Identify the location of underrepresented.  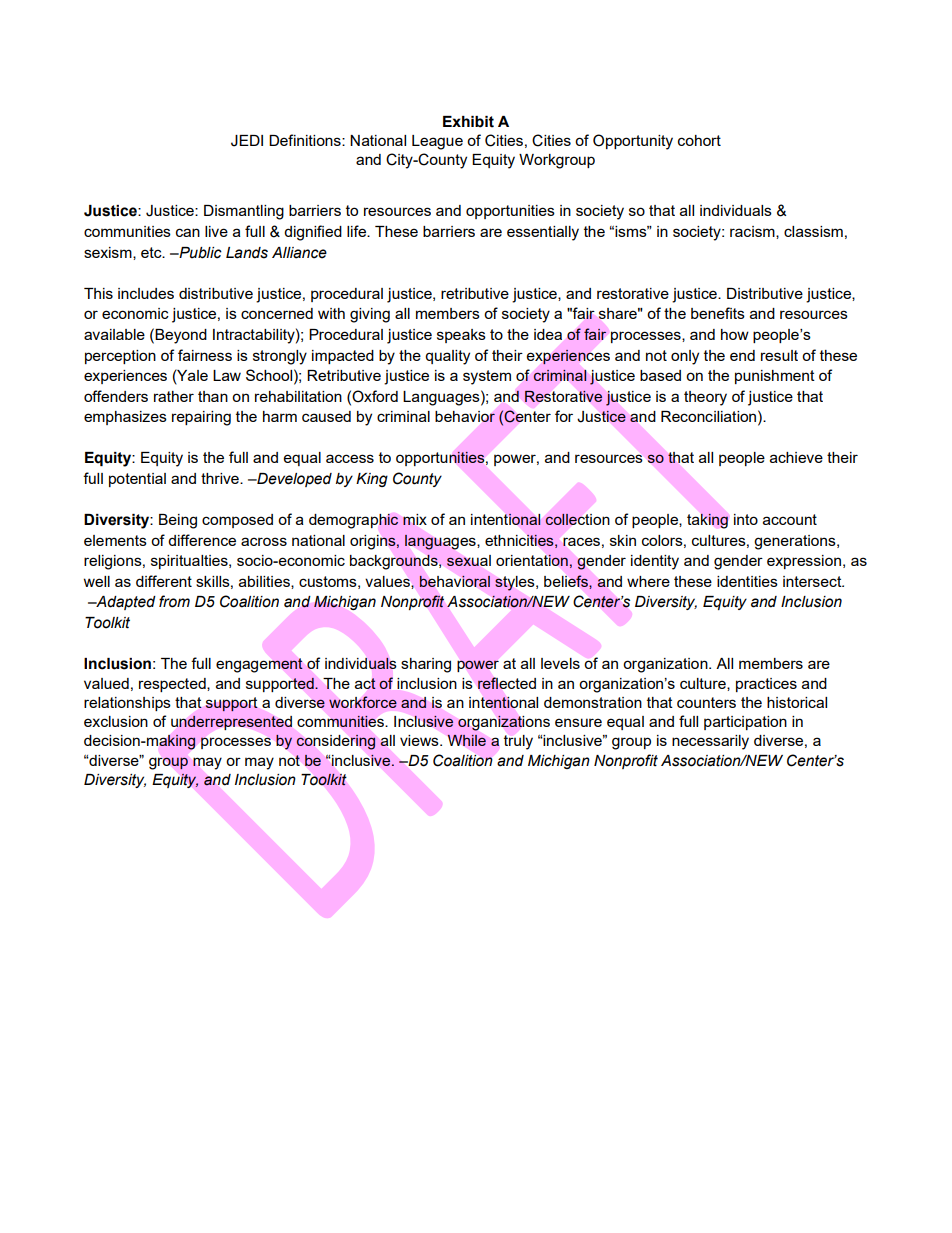
(231, 723).
